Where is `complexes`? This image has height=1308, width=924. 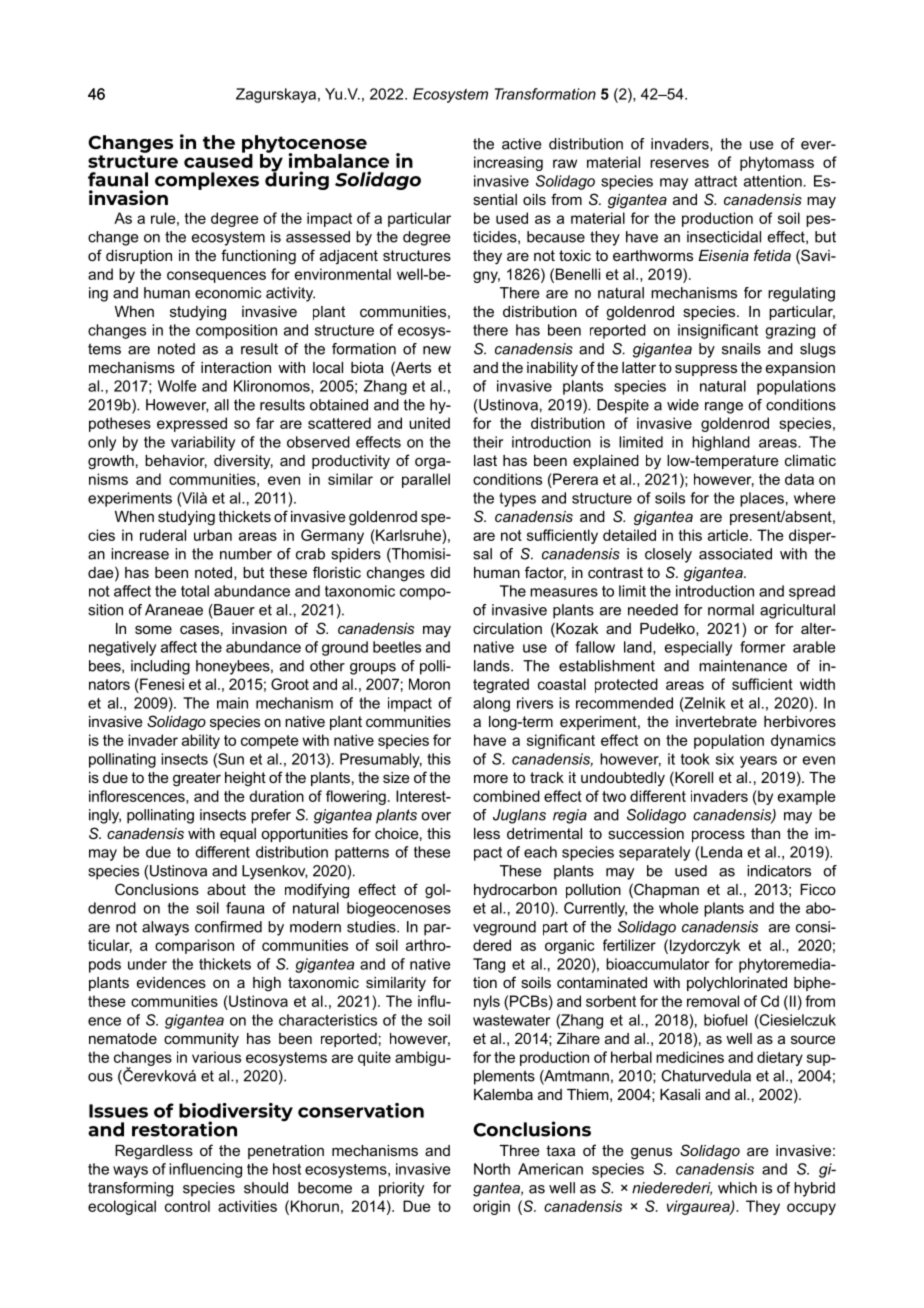 complexes is located at coordinates (207, 181).
